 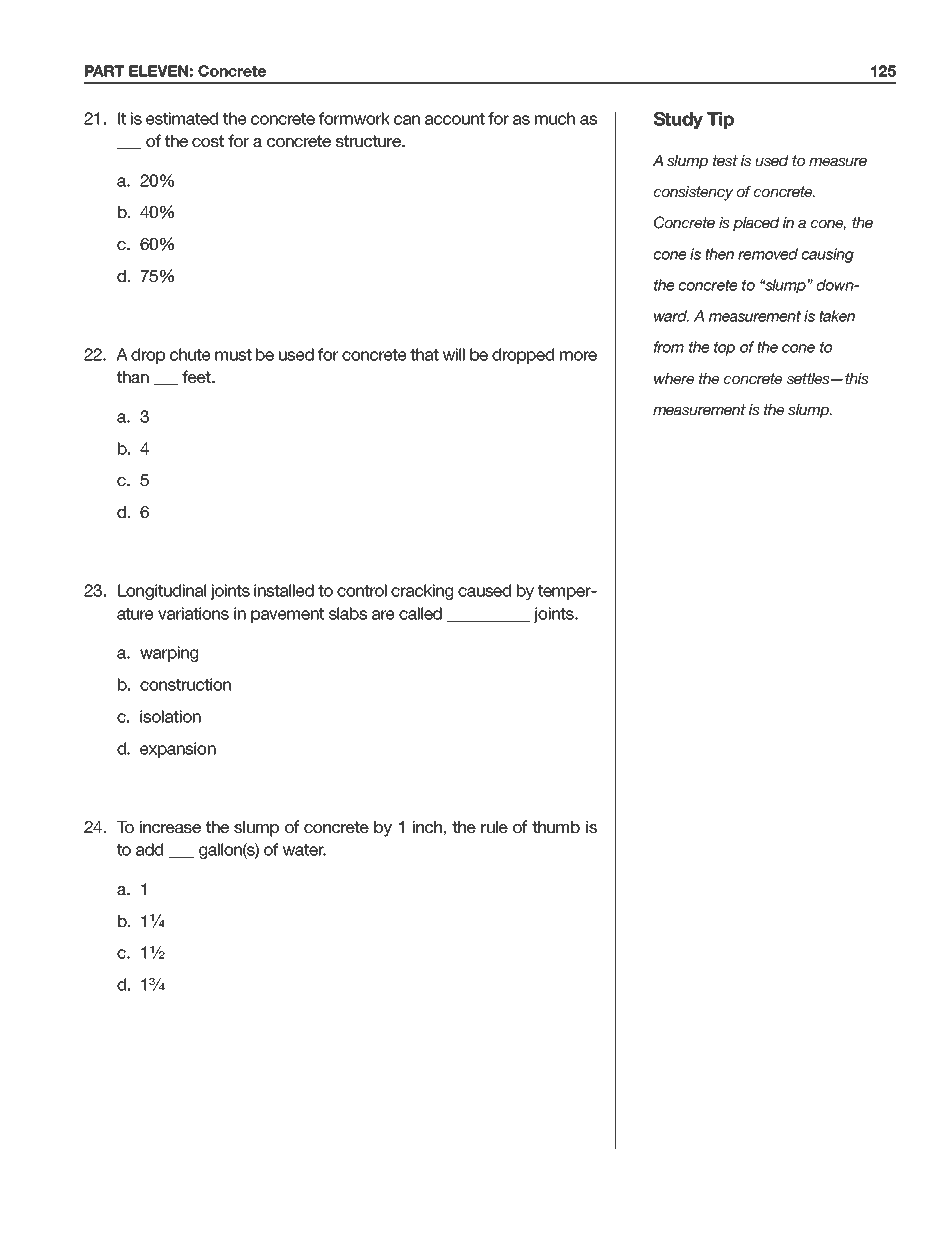 What do you see at coordinates (720, 120) in the screenshot?
I see `Tip` at bounding box center [720, 120].
